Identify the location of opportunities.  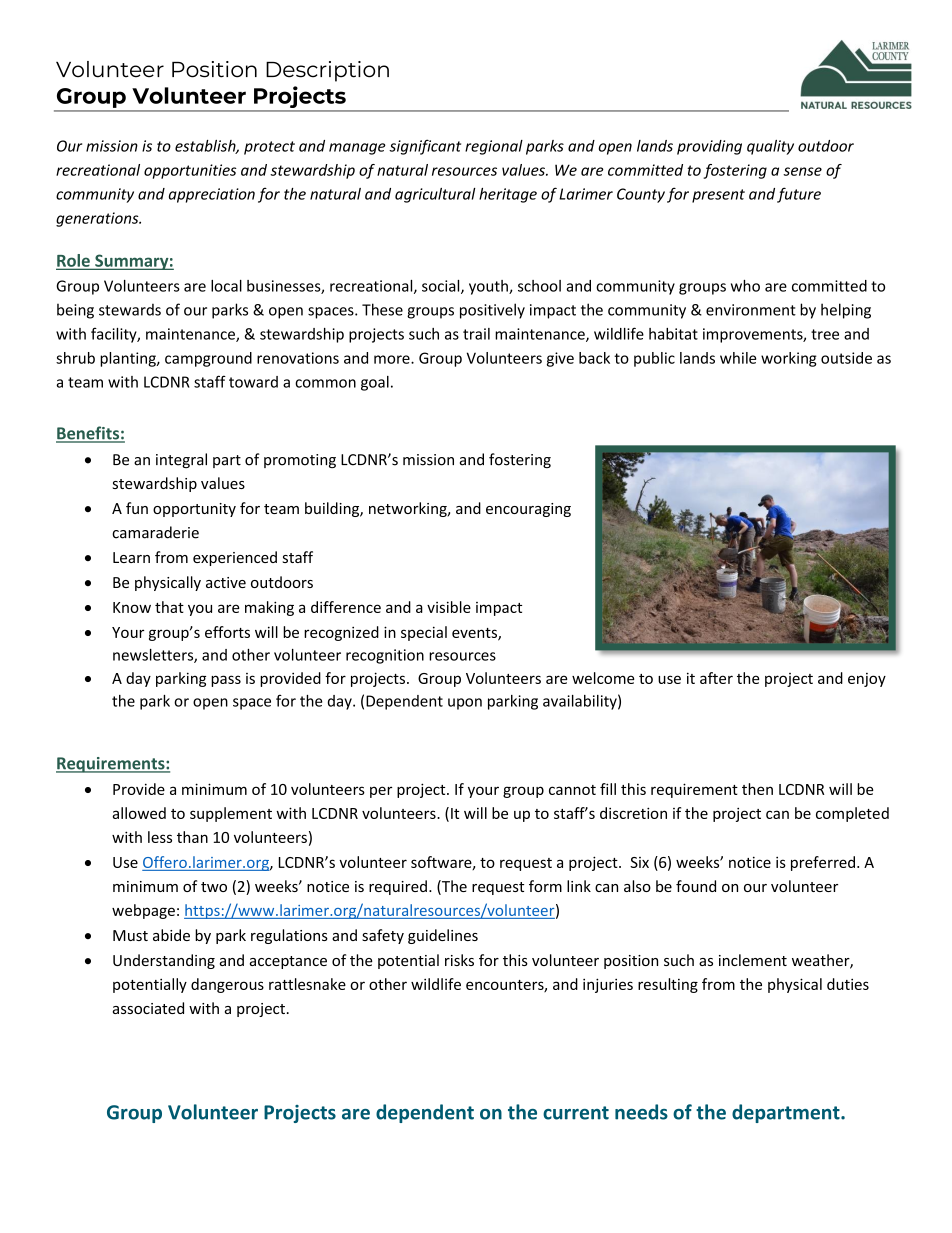
(190, 171).
